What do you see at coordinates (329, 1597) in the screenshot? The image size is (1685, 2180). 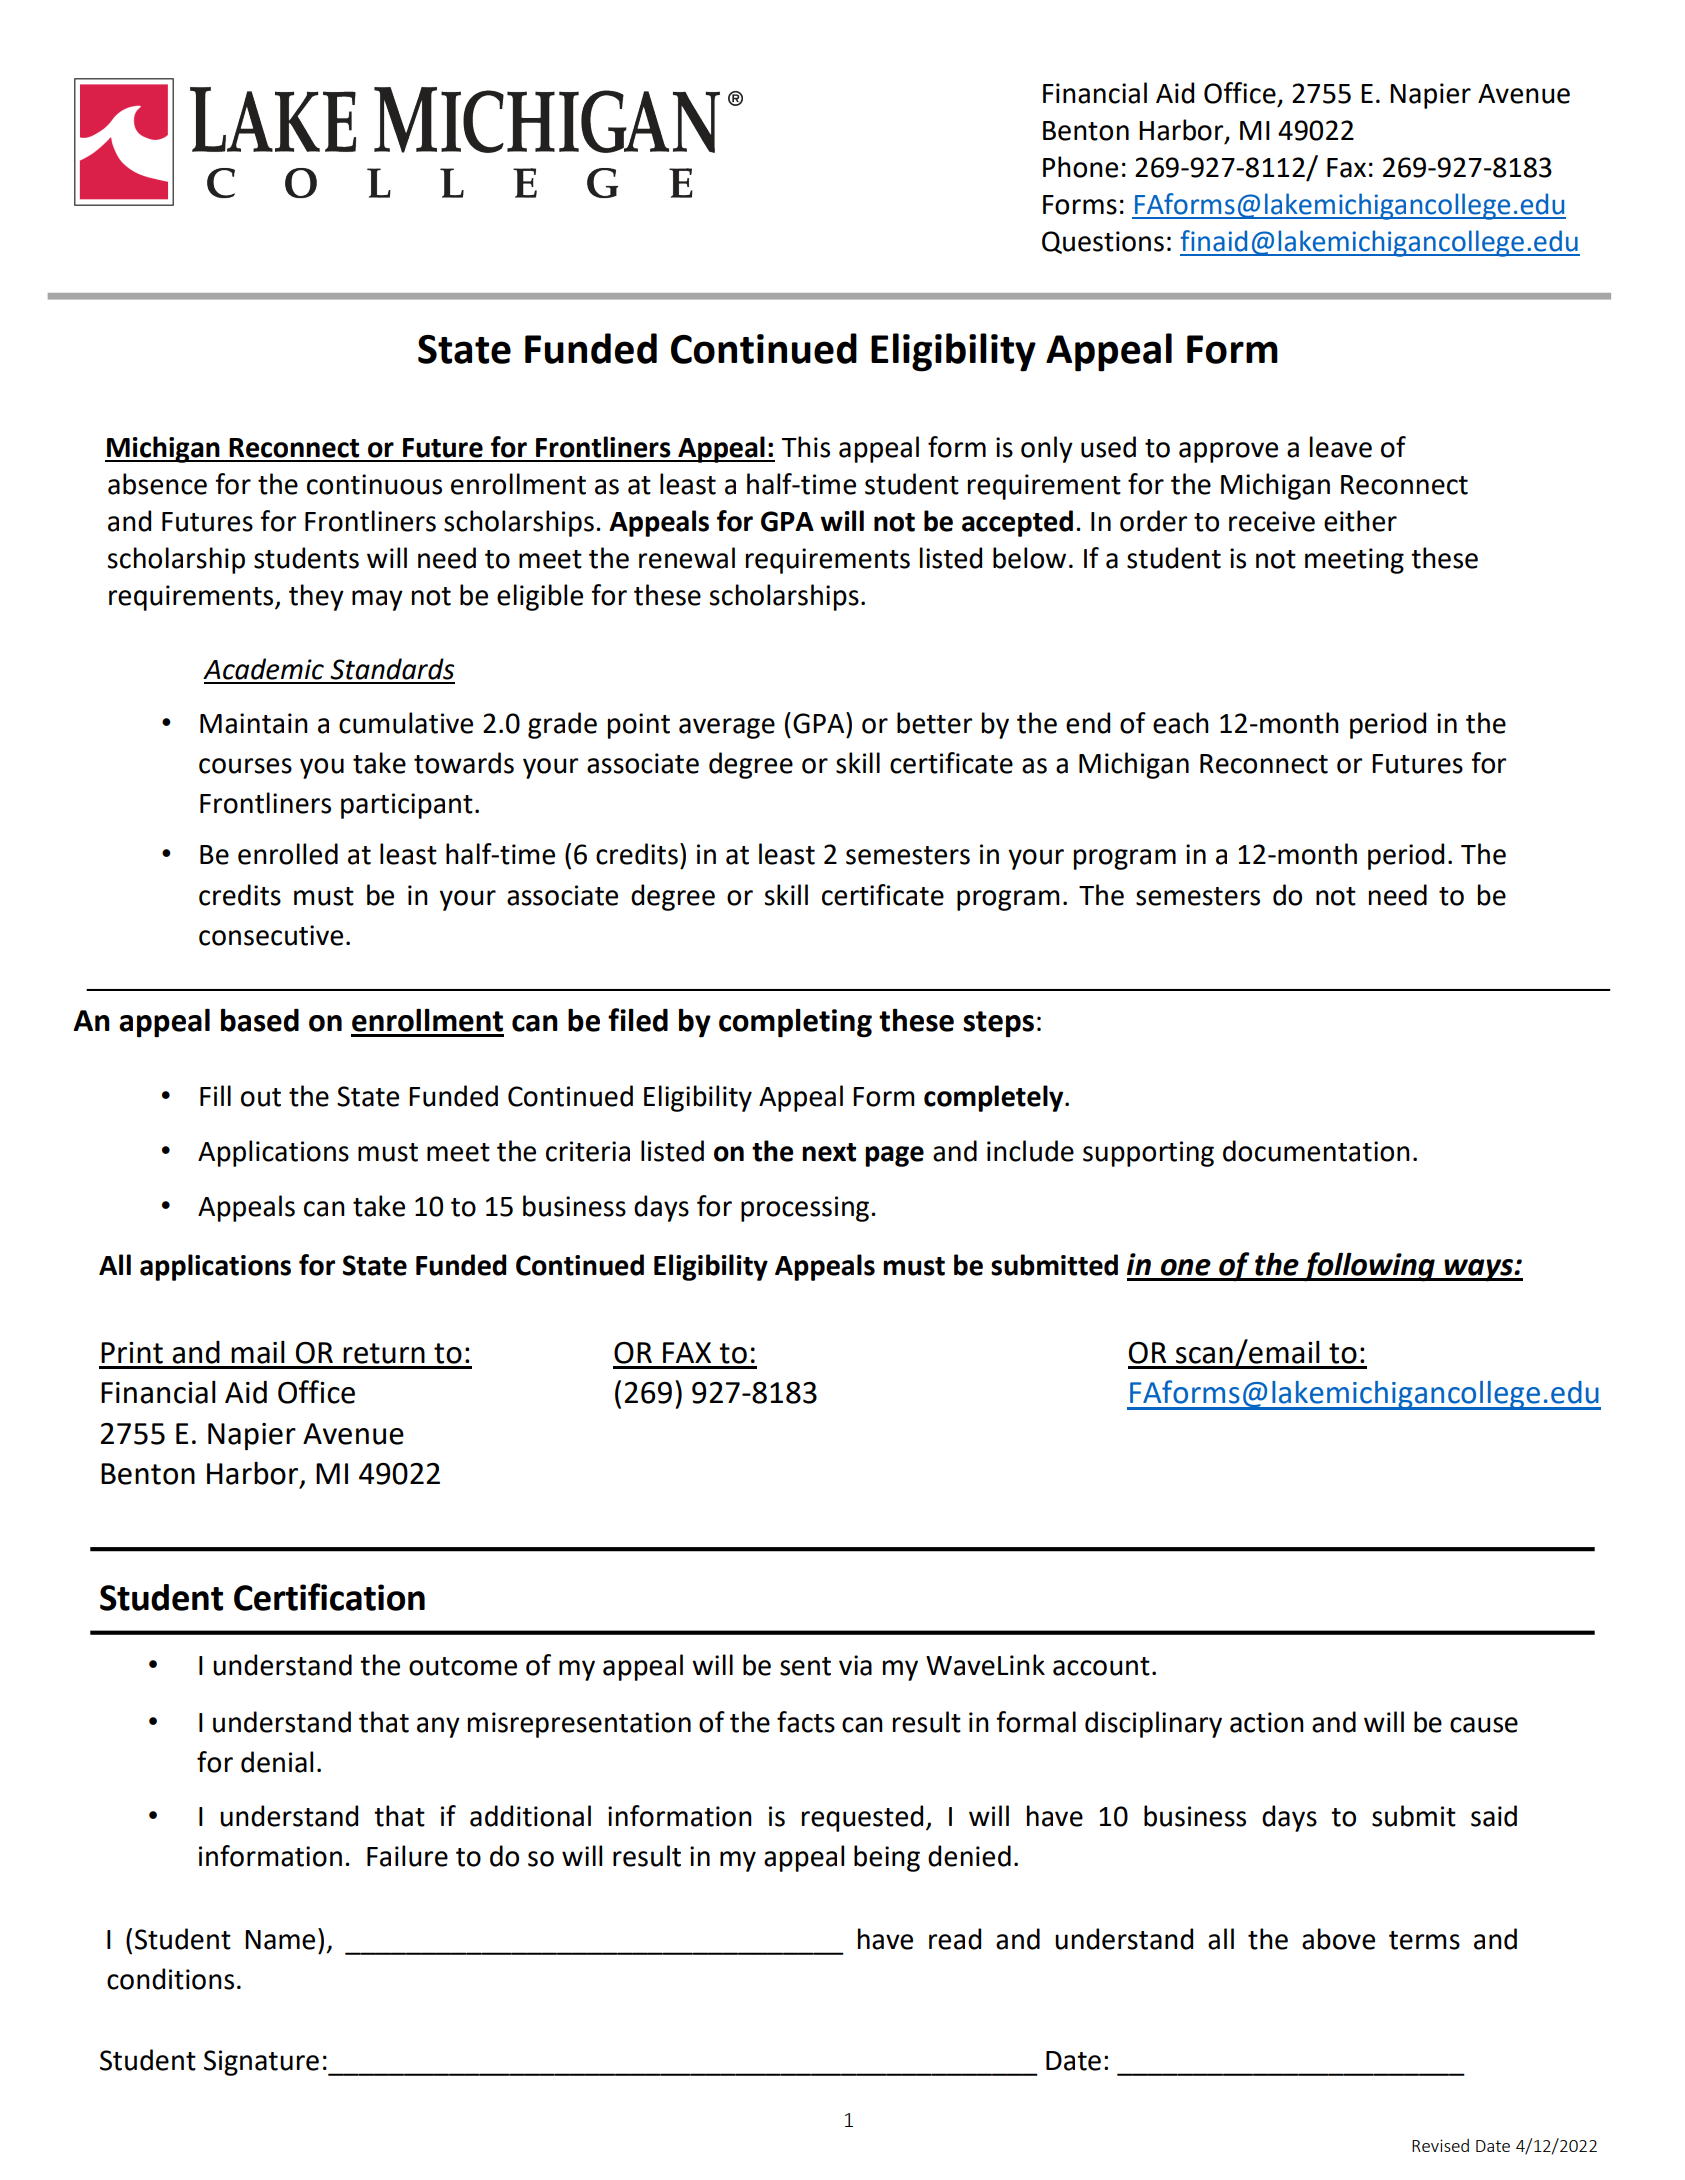 I see `Certification` at bounding box center [329, 1597].
